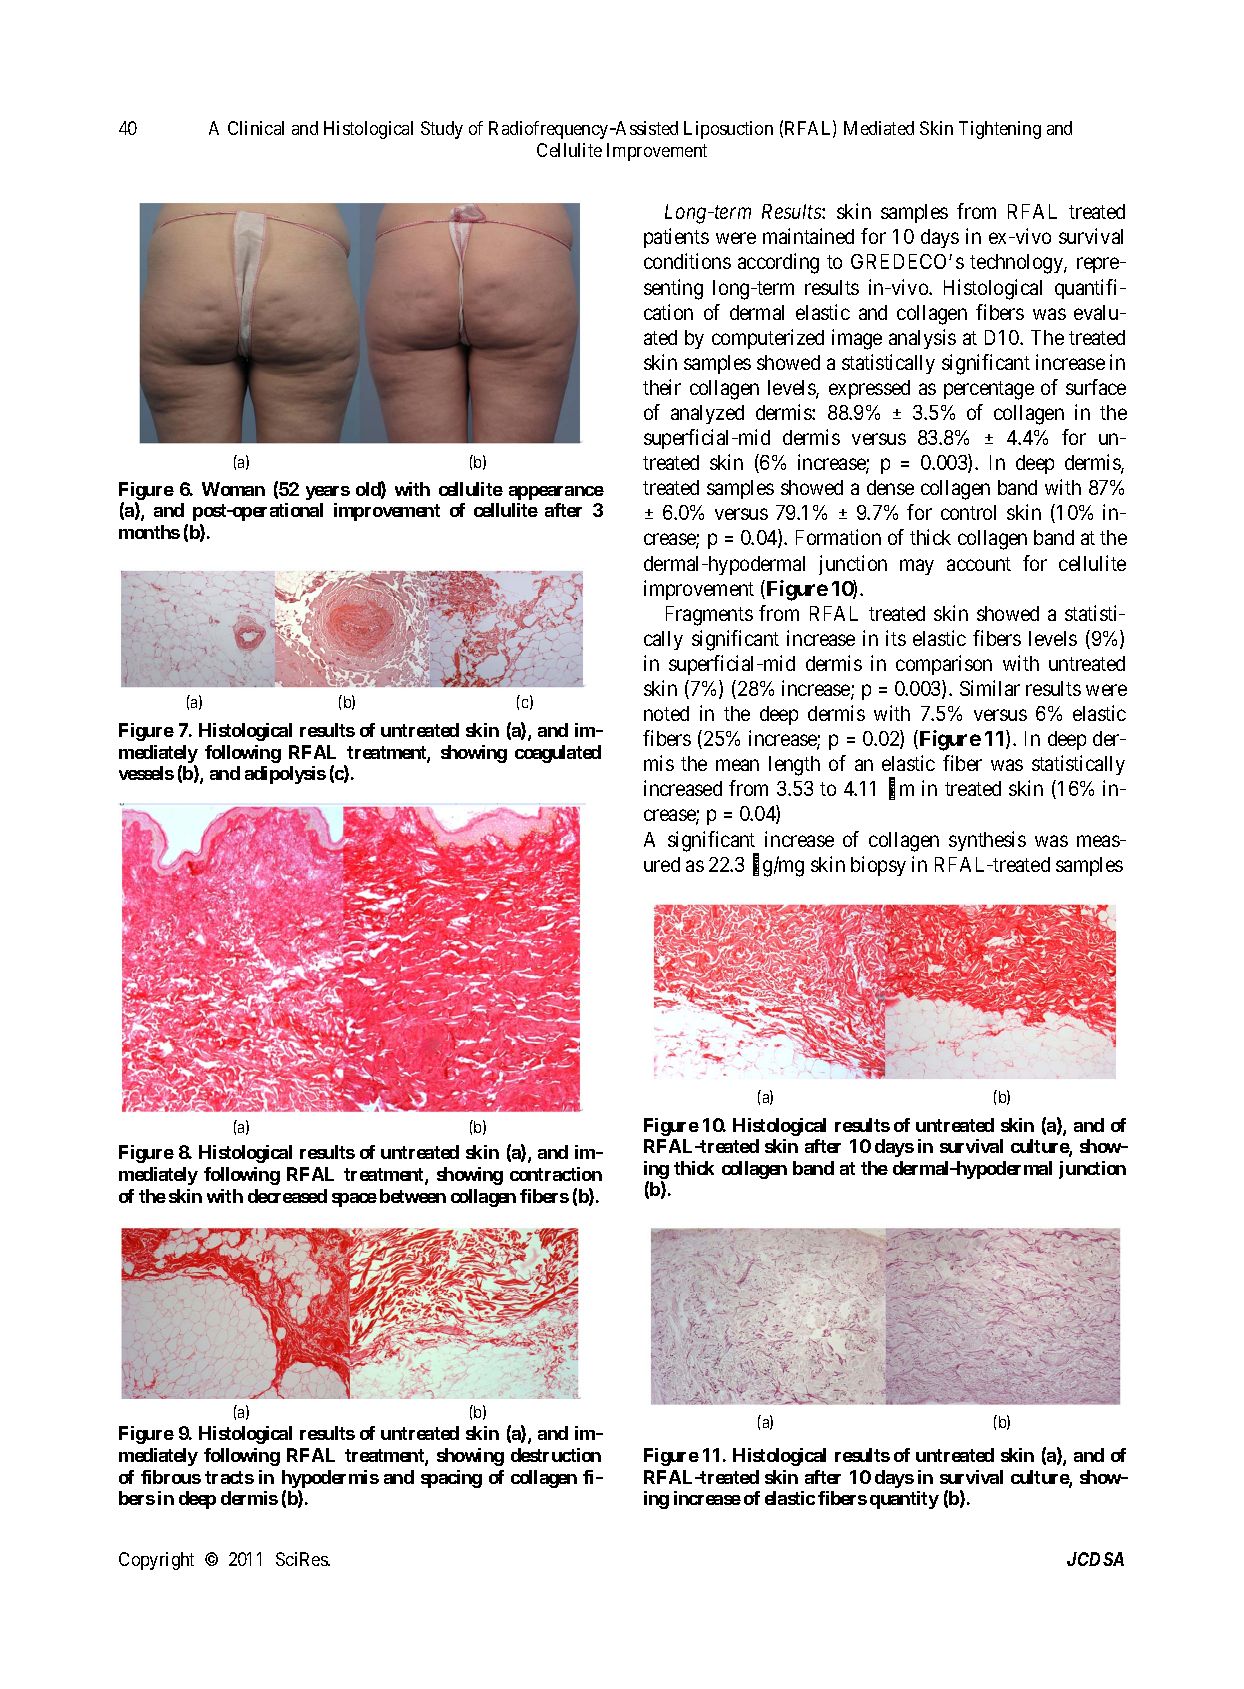  What do you see at coordinates (737, 765) in the screenshot?
I see `mean` at bounding box center [737, 765].
